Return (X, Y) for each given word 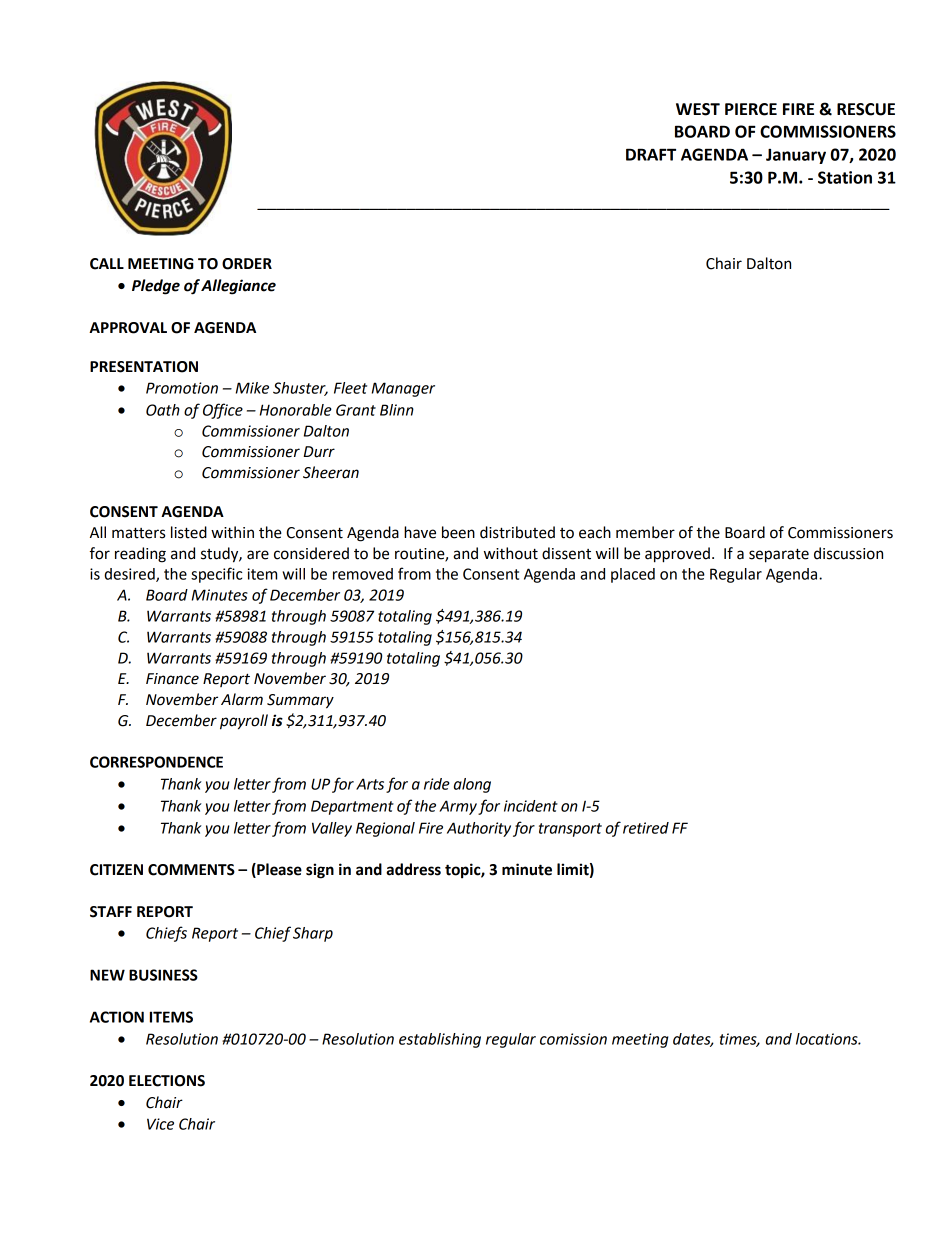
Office (223, 411)
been (458, 532)
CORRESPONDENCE (156, 762)
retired (646, 828)
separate (779, 555)
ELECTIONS (167, 1081)
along (472, 785)
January (796, 156)
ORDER (247, 264)
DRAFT (651, 154)
